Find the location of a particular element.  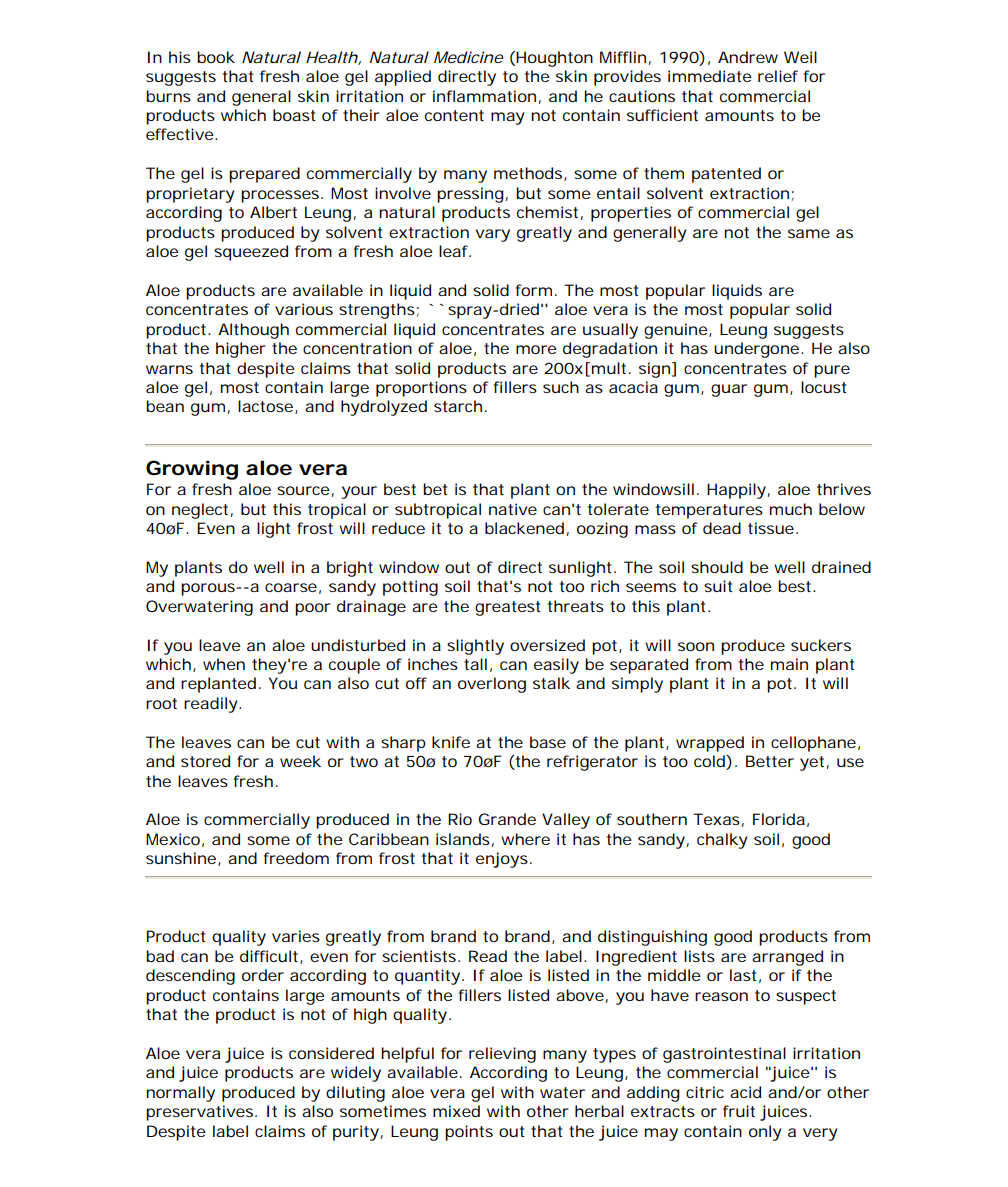

Better is located at coordinates (770, 761).
